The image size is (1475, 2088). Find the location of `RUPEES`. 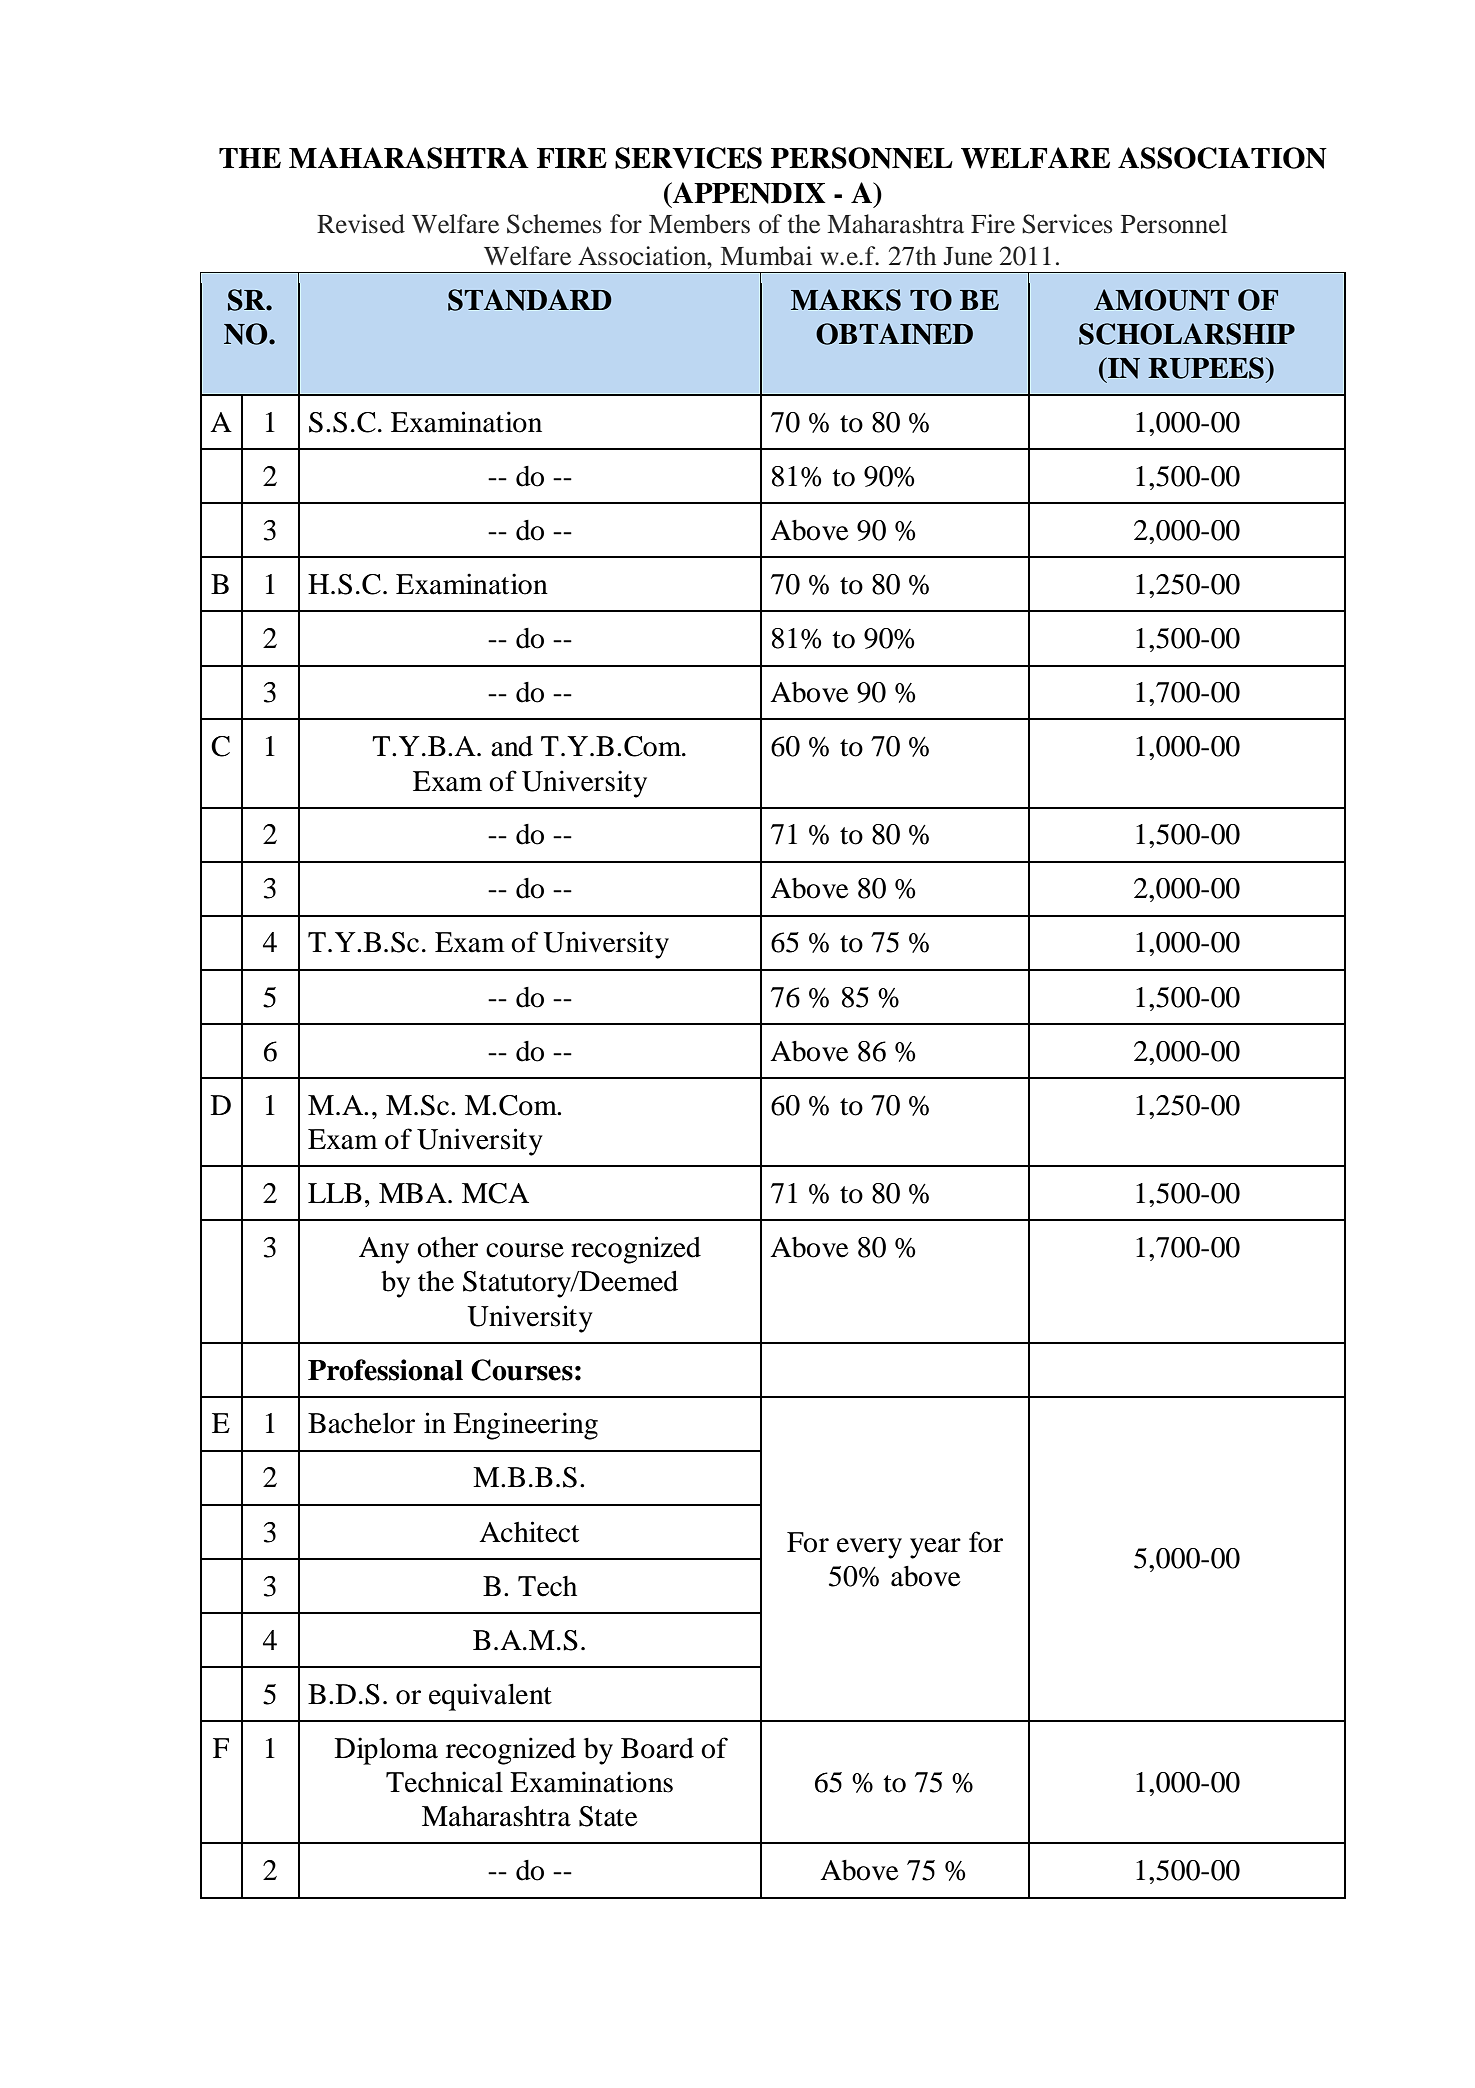

RUPEES is located at coordinates (1206, 368).
